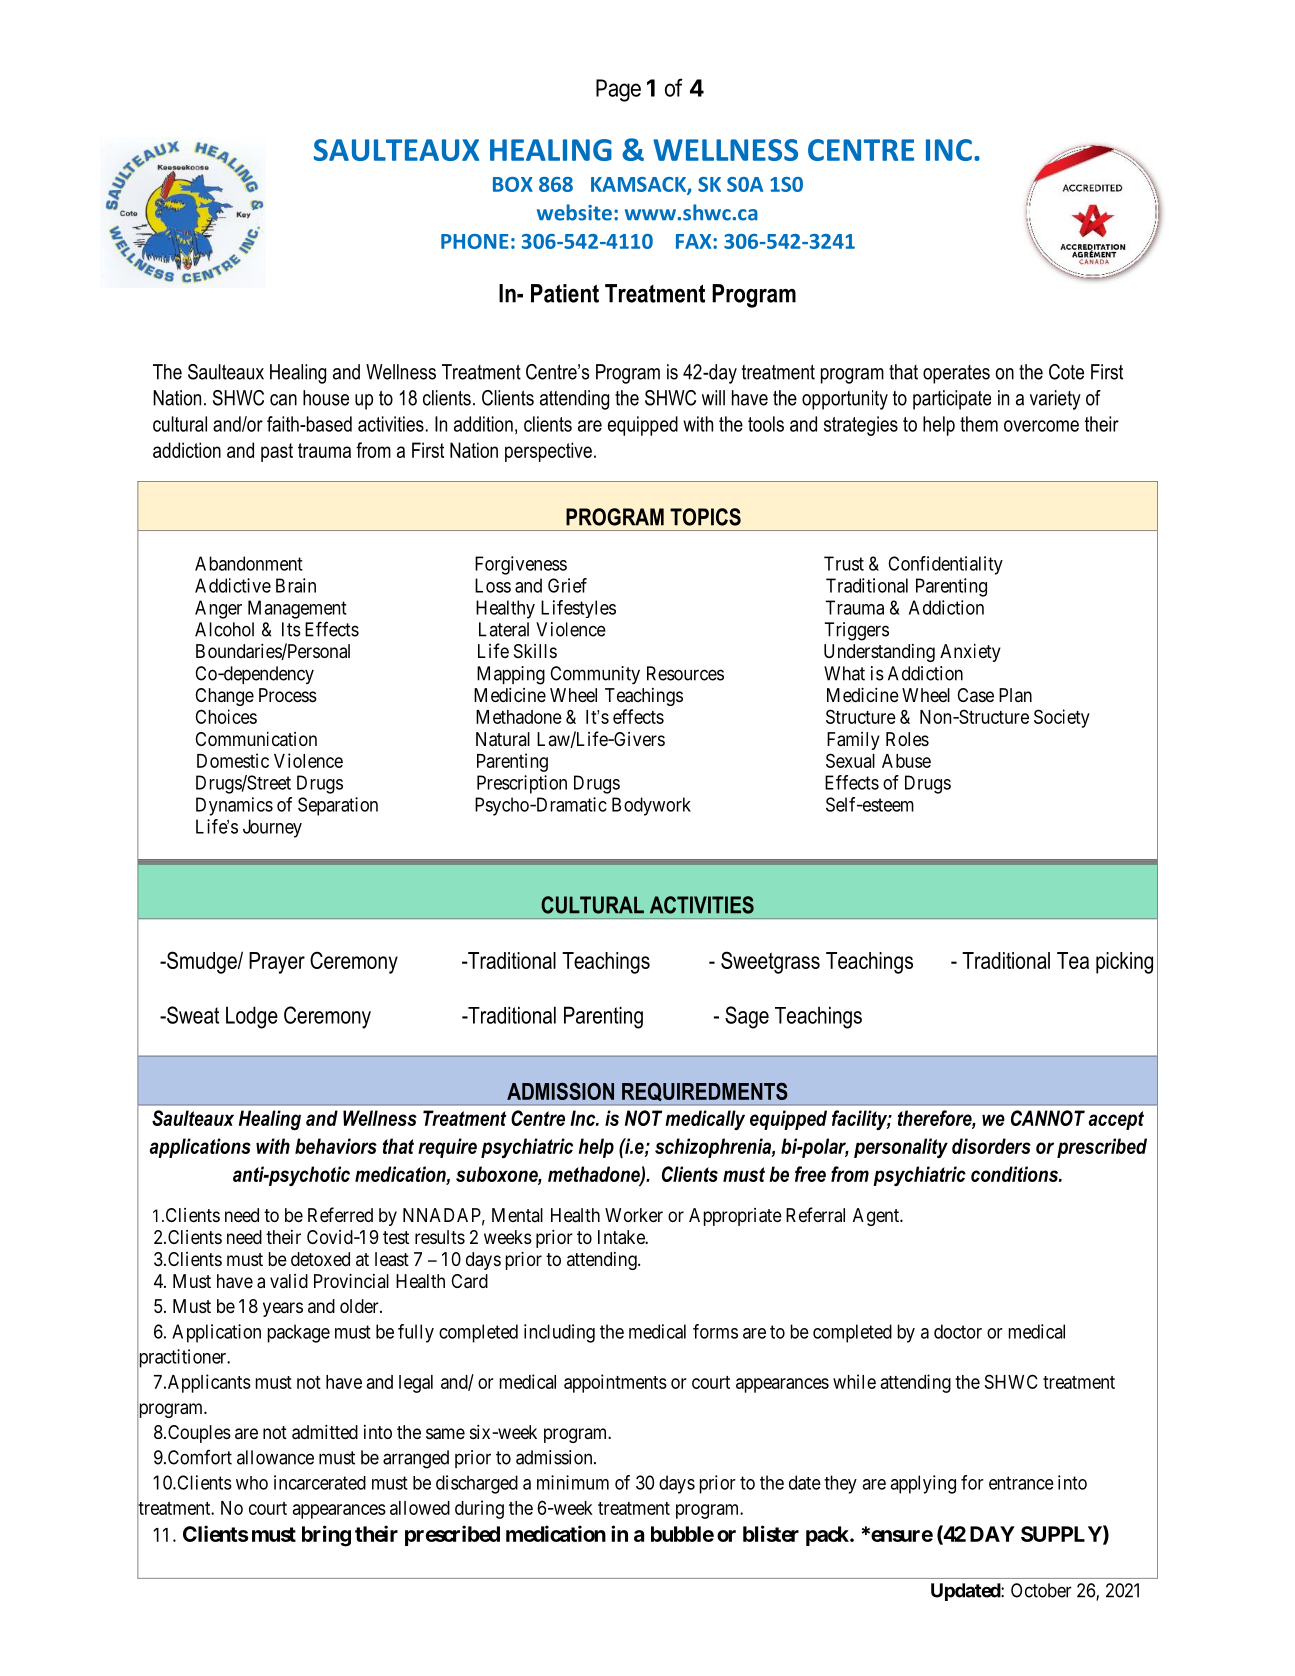  What do you see at coordinates (297, 609) in the screenshot?
I see `Management` at bounding box center [297, 609].
